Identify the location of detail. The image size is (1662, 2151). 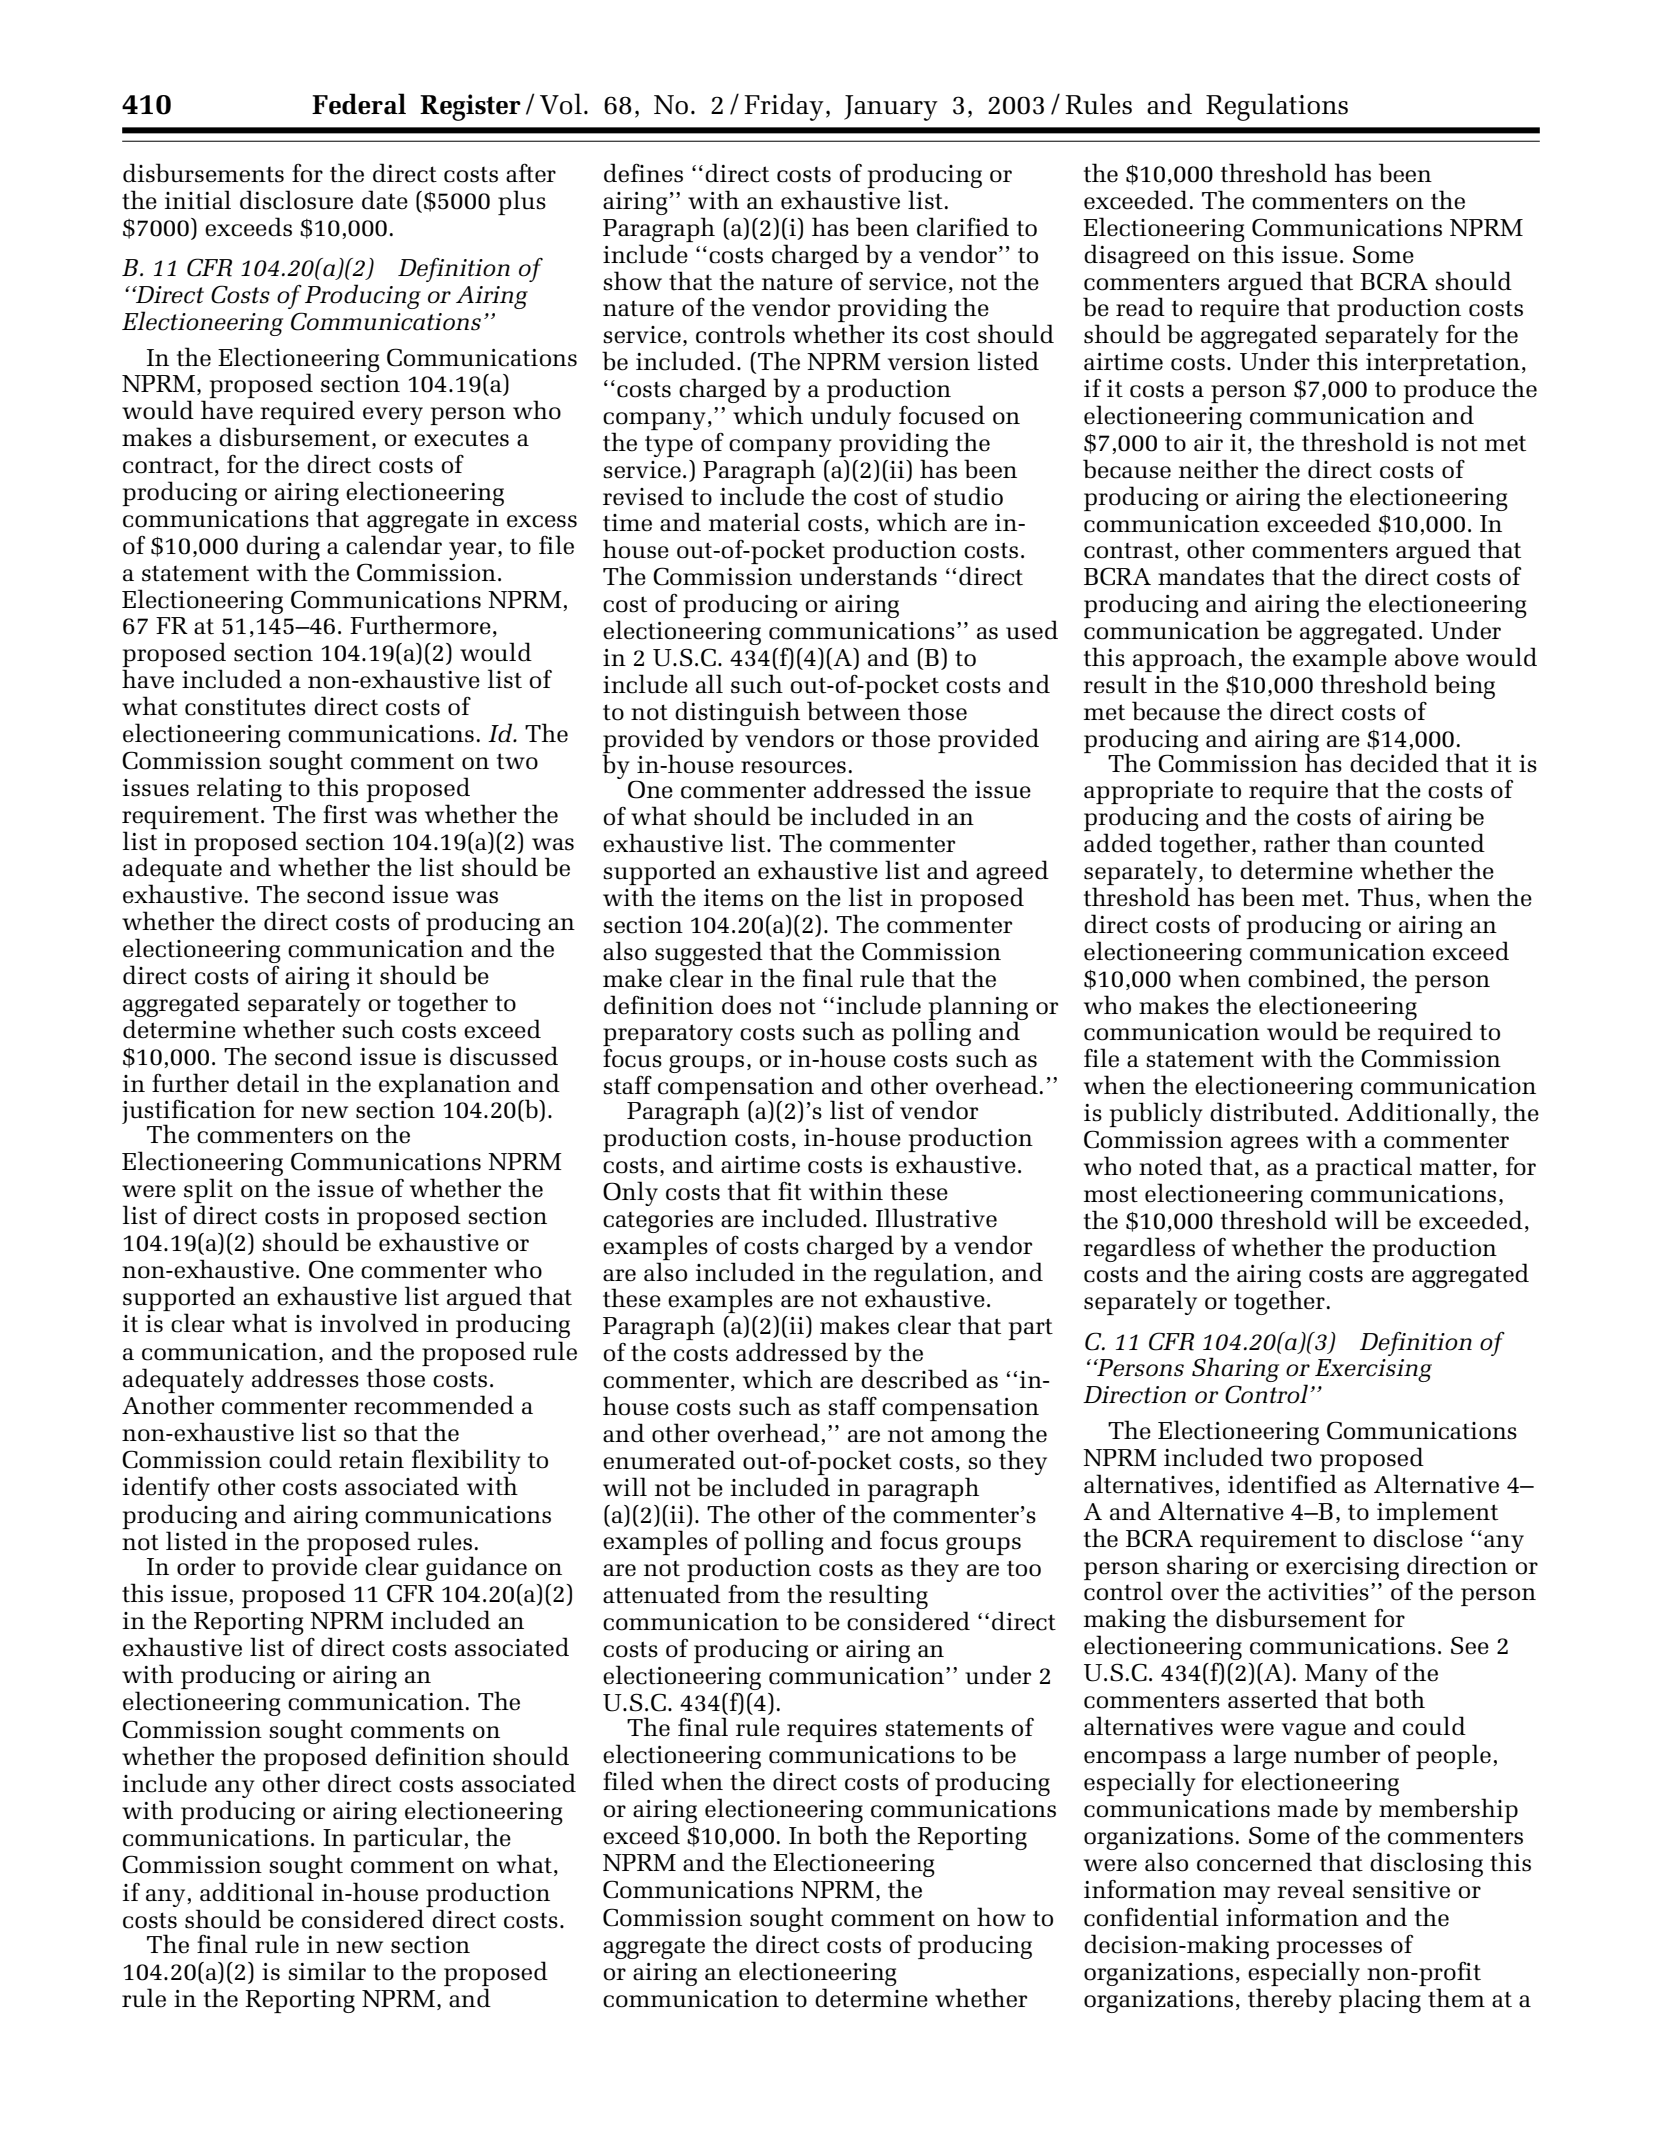
(268, 1083).
